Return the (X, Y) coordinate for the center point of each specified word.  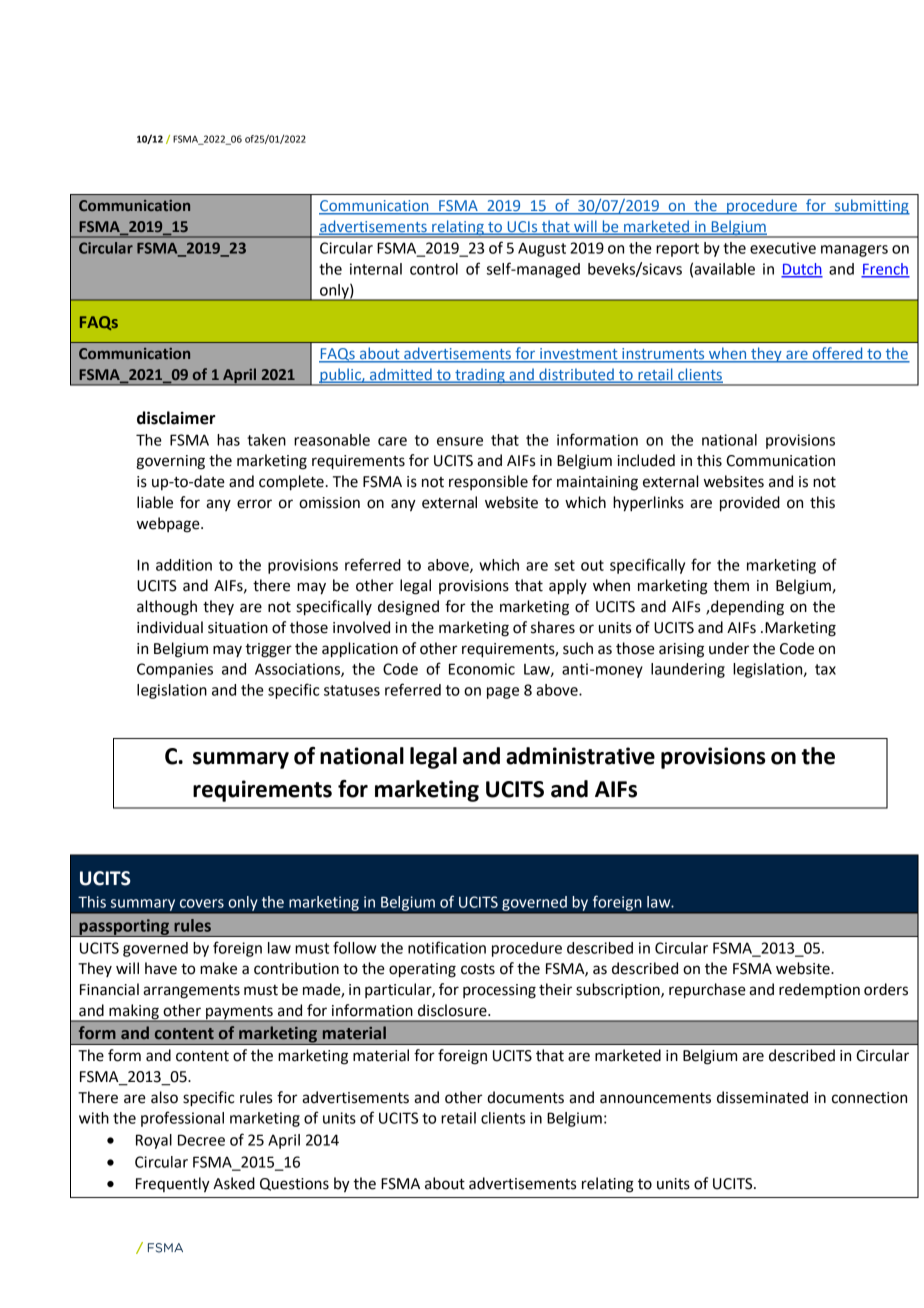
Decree (201, 1140)
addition (184, 565)
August (542, 250)
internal (376, 269)
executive (783, 248)
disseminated (762, 1097)
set (564, 565)
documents (525, 1097)
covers (202, 903)
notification (447, 947)
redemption (819, 990)
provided (750, 504)
